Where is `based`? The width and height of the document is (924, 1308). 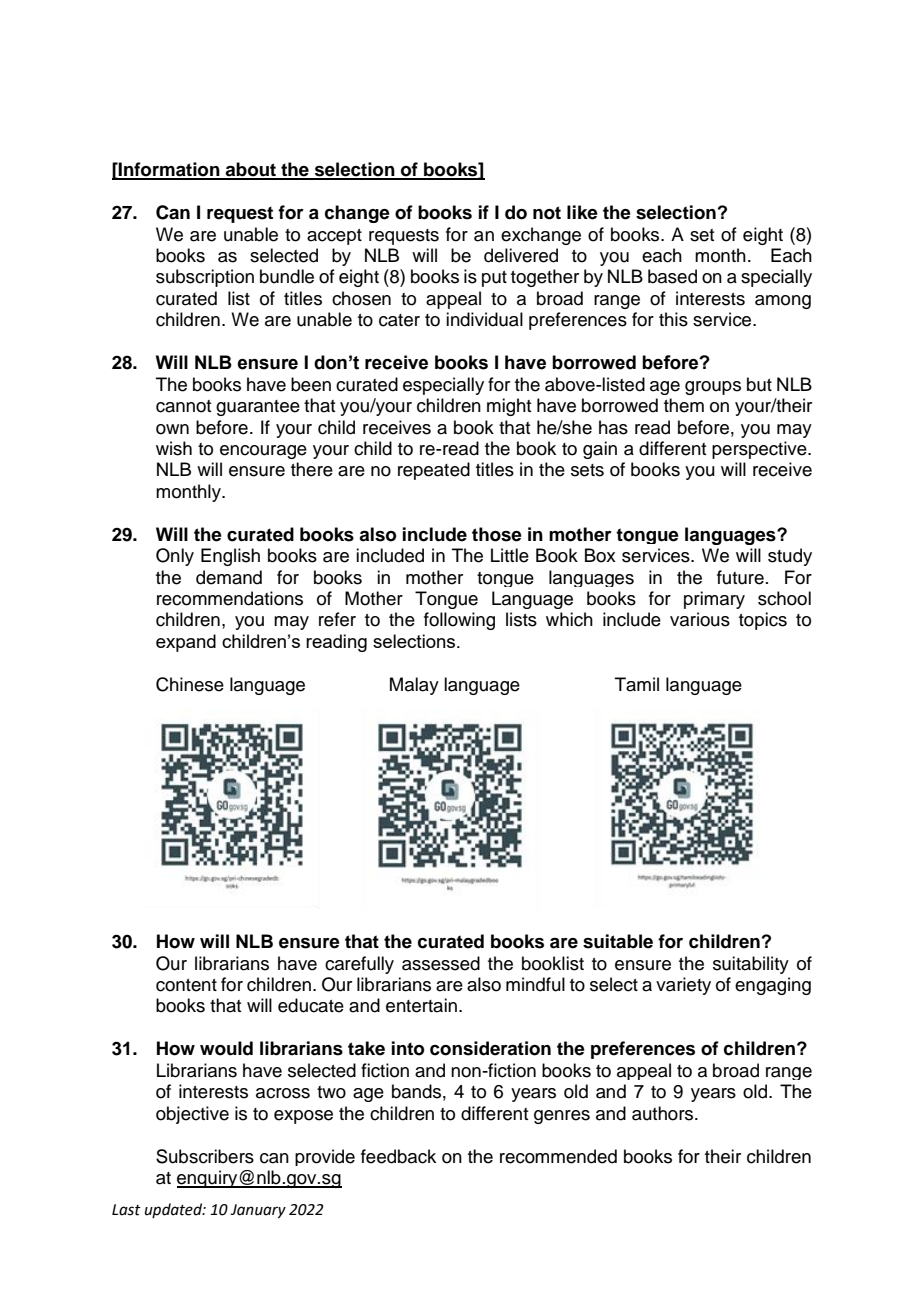
based is located at coordinates (672, 276).
